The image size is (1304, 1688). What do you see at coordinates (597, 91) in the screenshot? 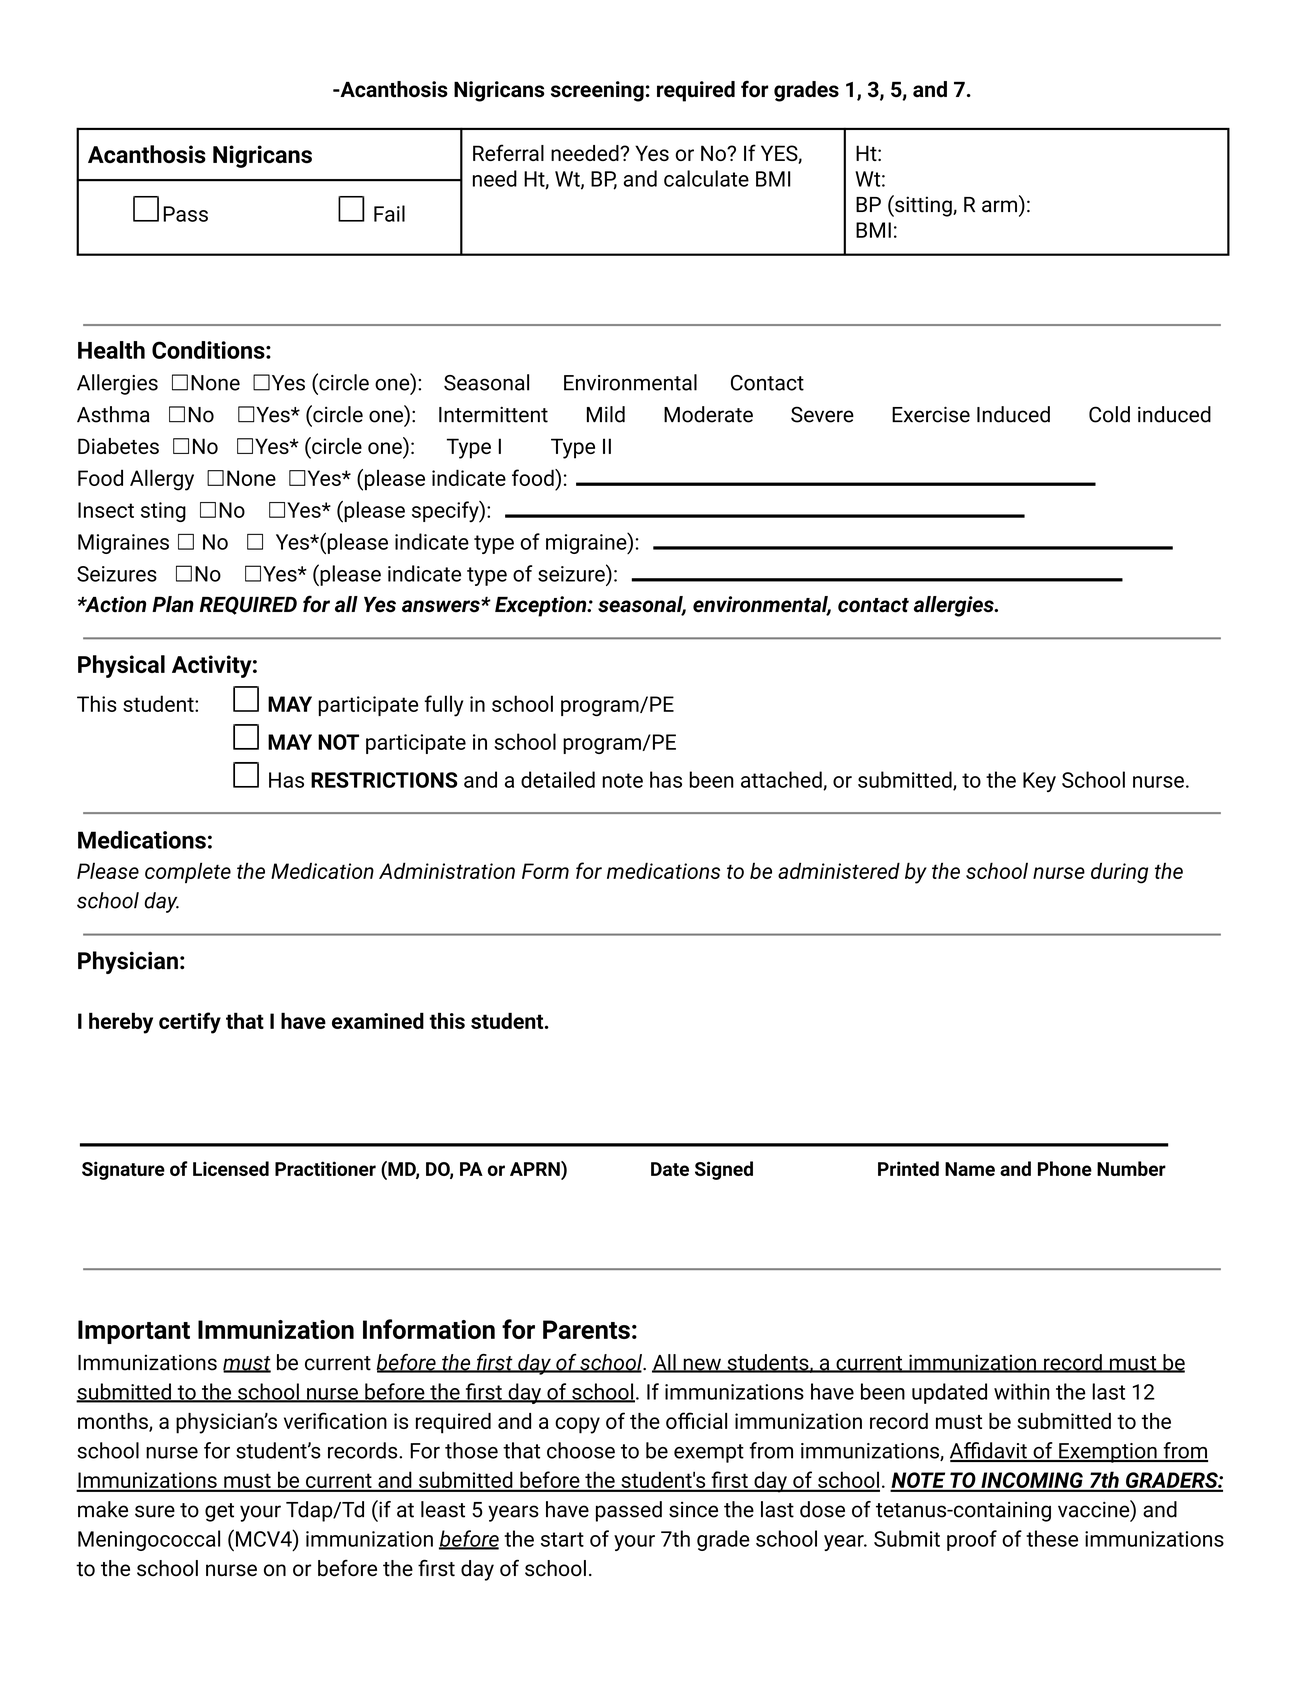
I see `screening` at bounding box center [597, 91].
